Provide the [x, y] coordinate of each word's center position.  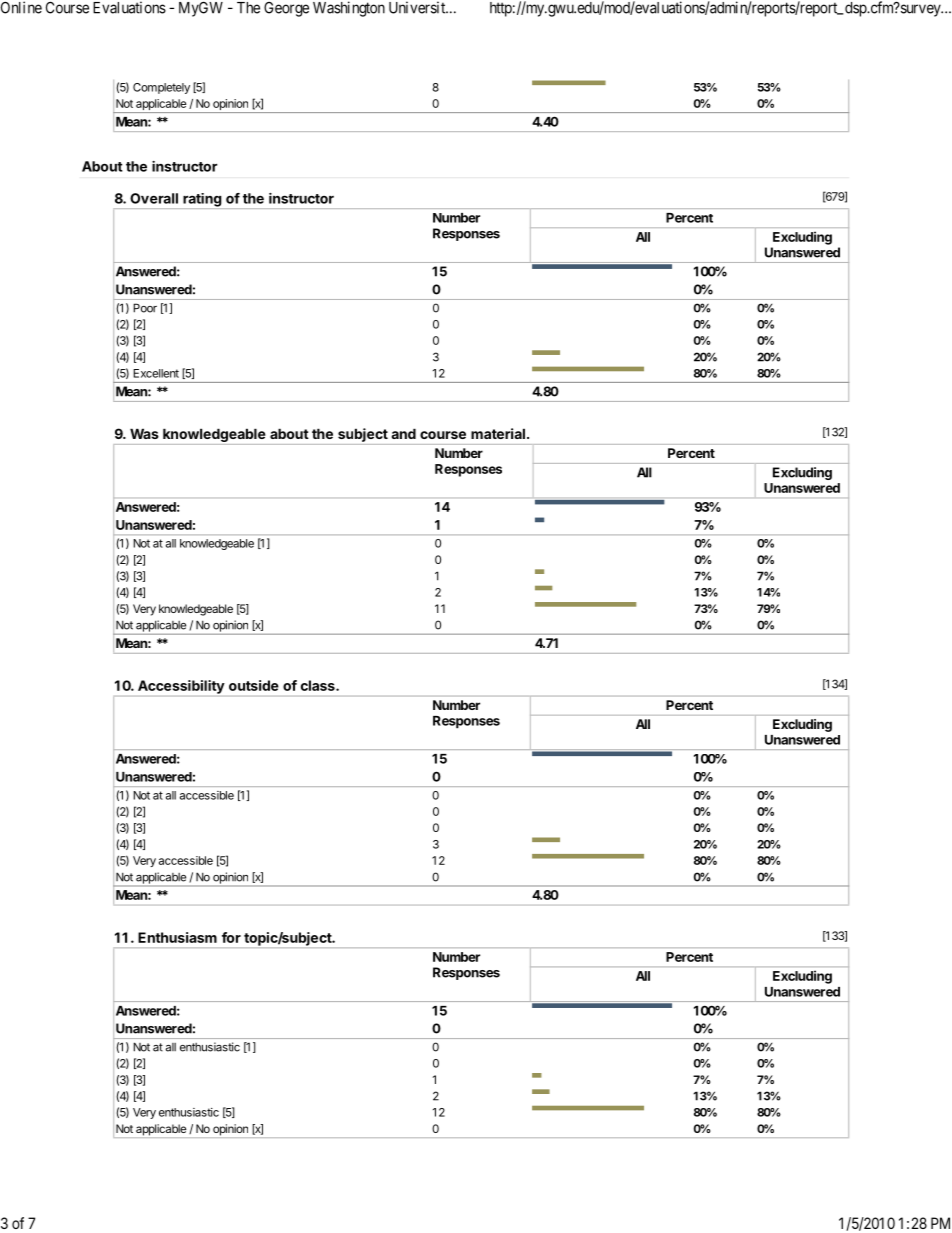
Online [21, 7]
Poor [145, 308]
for [231, 937]
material [498, 433]
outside [254, 685]
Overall [154, 198]
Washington [349, 9]
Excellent [156, 373]
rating [202, 201]
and [403, 433]
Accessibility [181, 687]
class [319, 685]
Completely [161, 88]
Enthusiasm [177, 937]
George [286, 9]
